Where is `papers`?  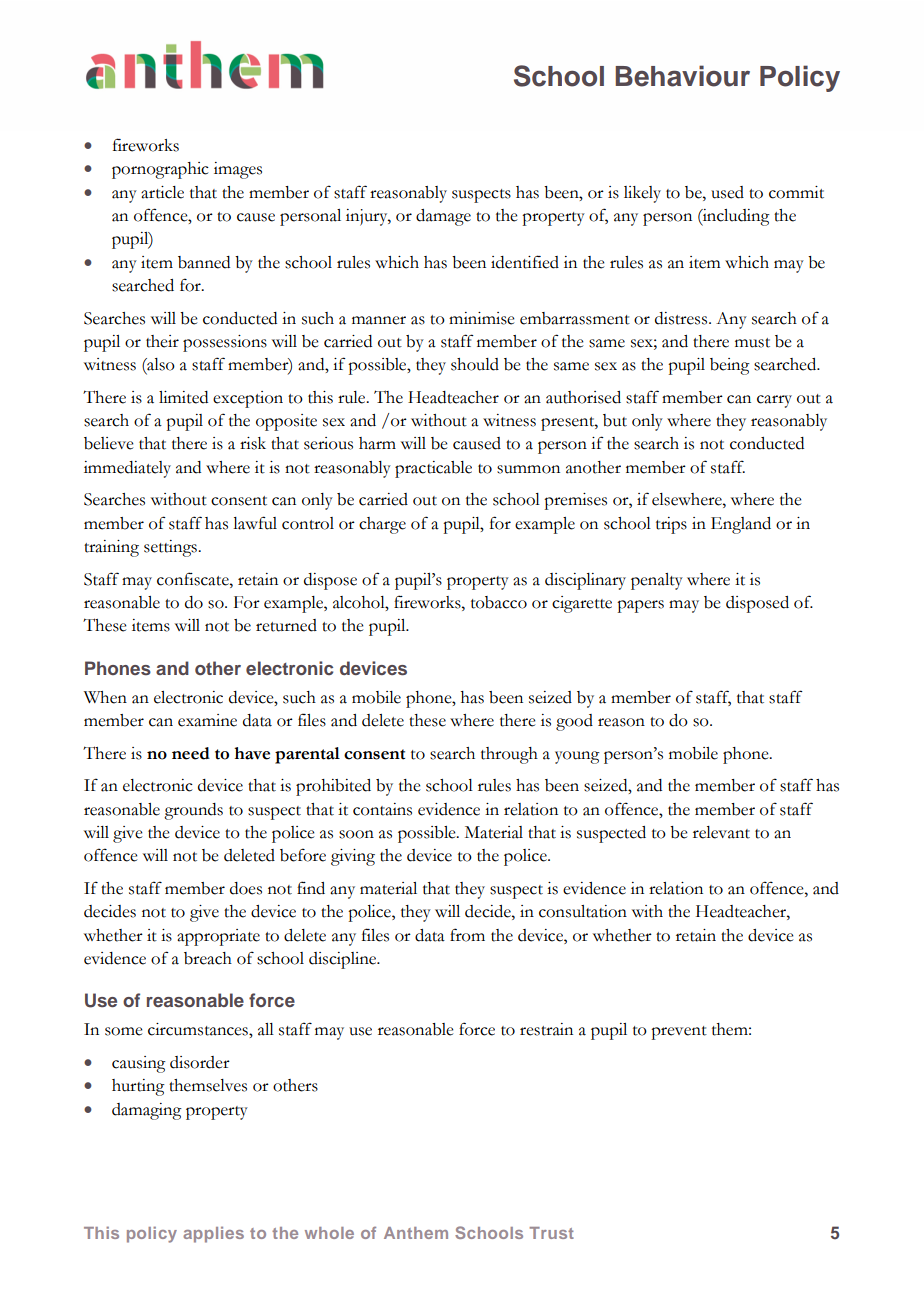 papers is located at coordinates (640, 606).
